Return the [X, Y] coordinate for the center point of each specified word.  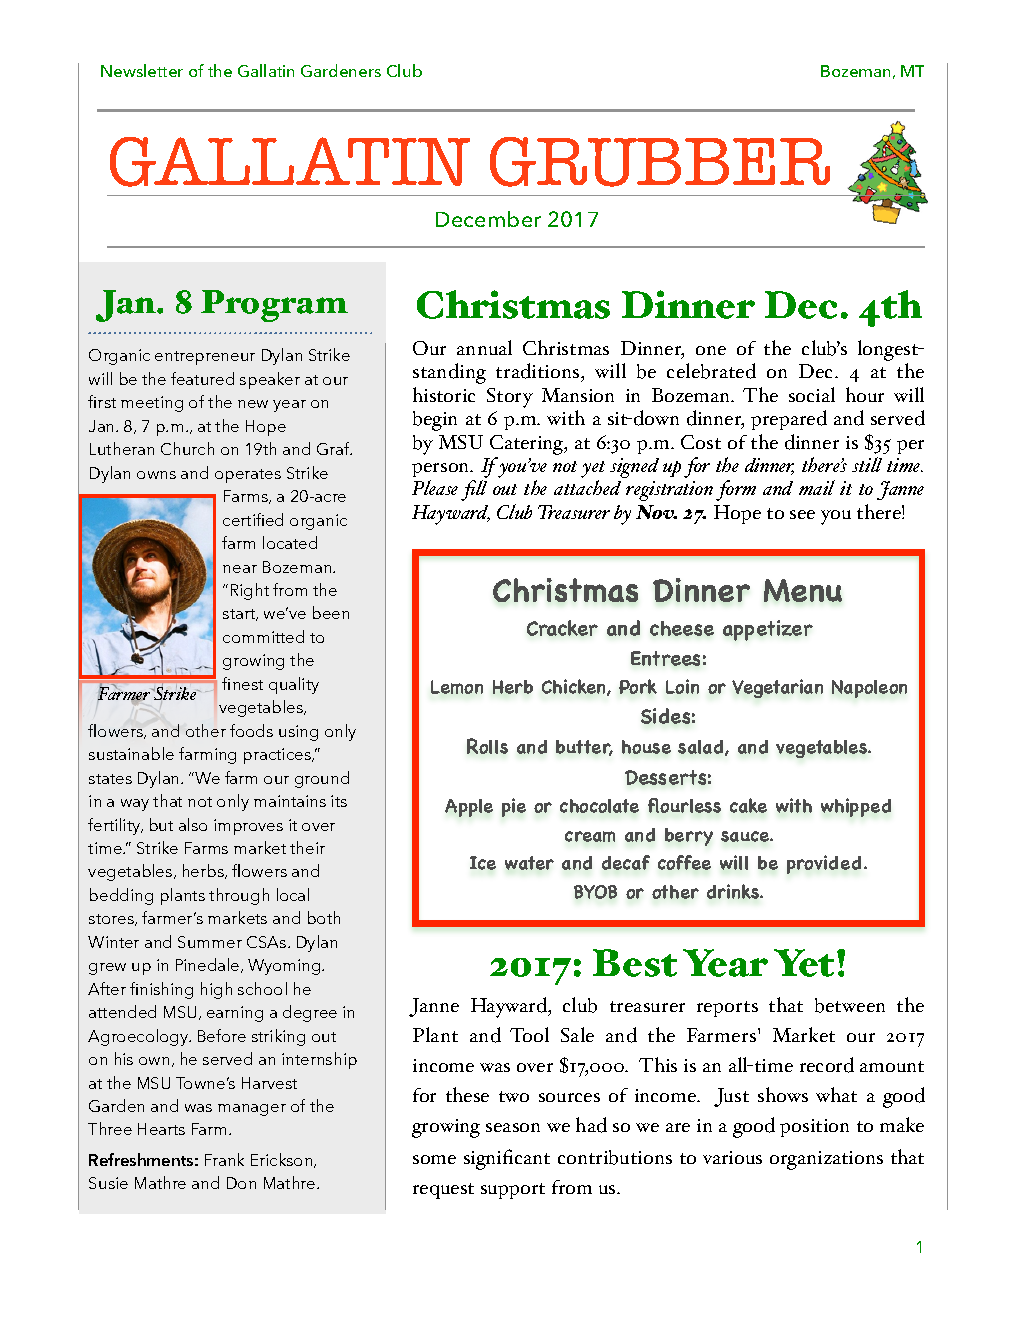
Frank [224, 1159]
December [488, 219]
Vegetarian [777, 688]
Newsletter [142, 70]
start [240, 615]
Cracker [562, 628]
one [711, 350]
